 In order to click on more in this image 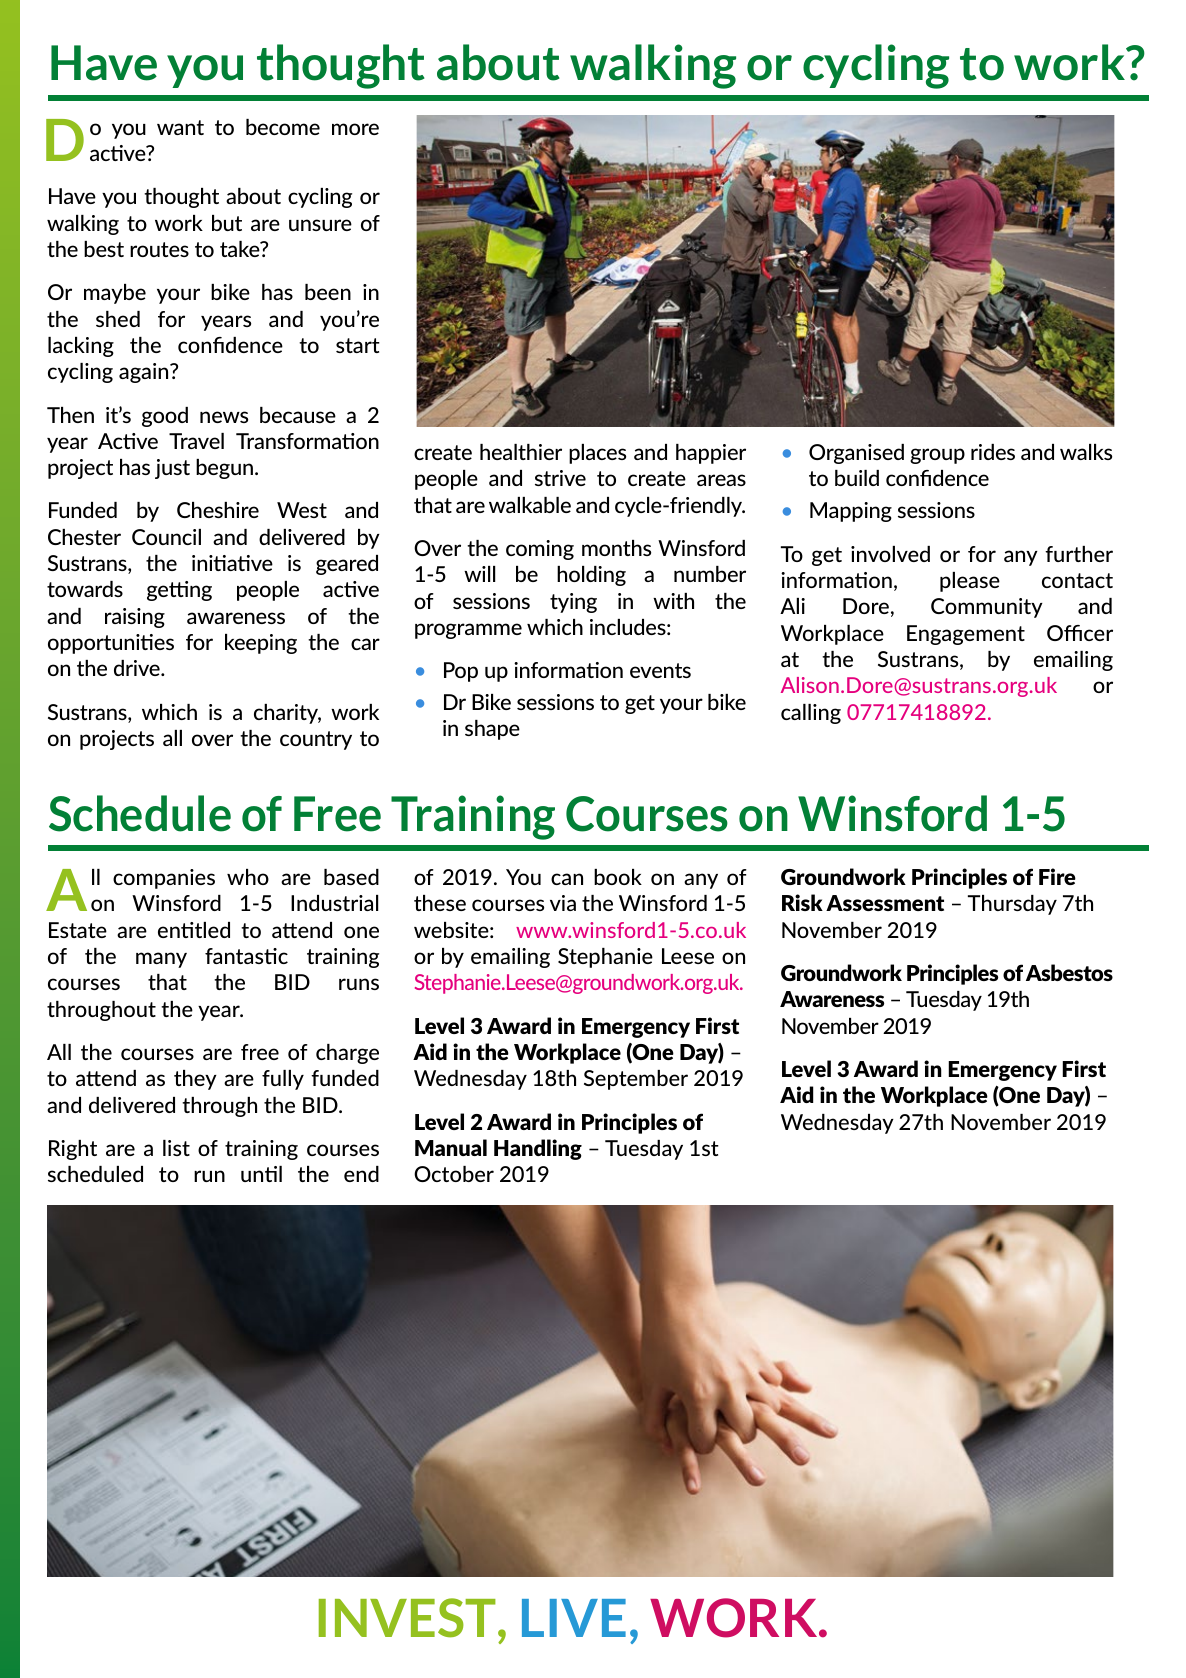, I will do `click(355, 129)`.
